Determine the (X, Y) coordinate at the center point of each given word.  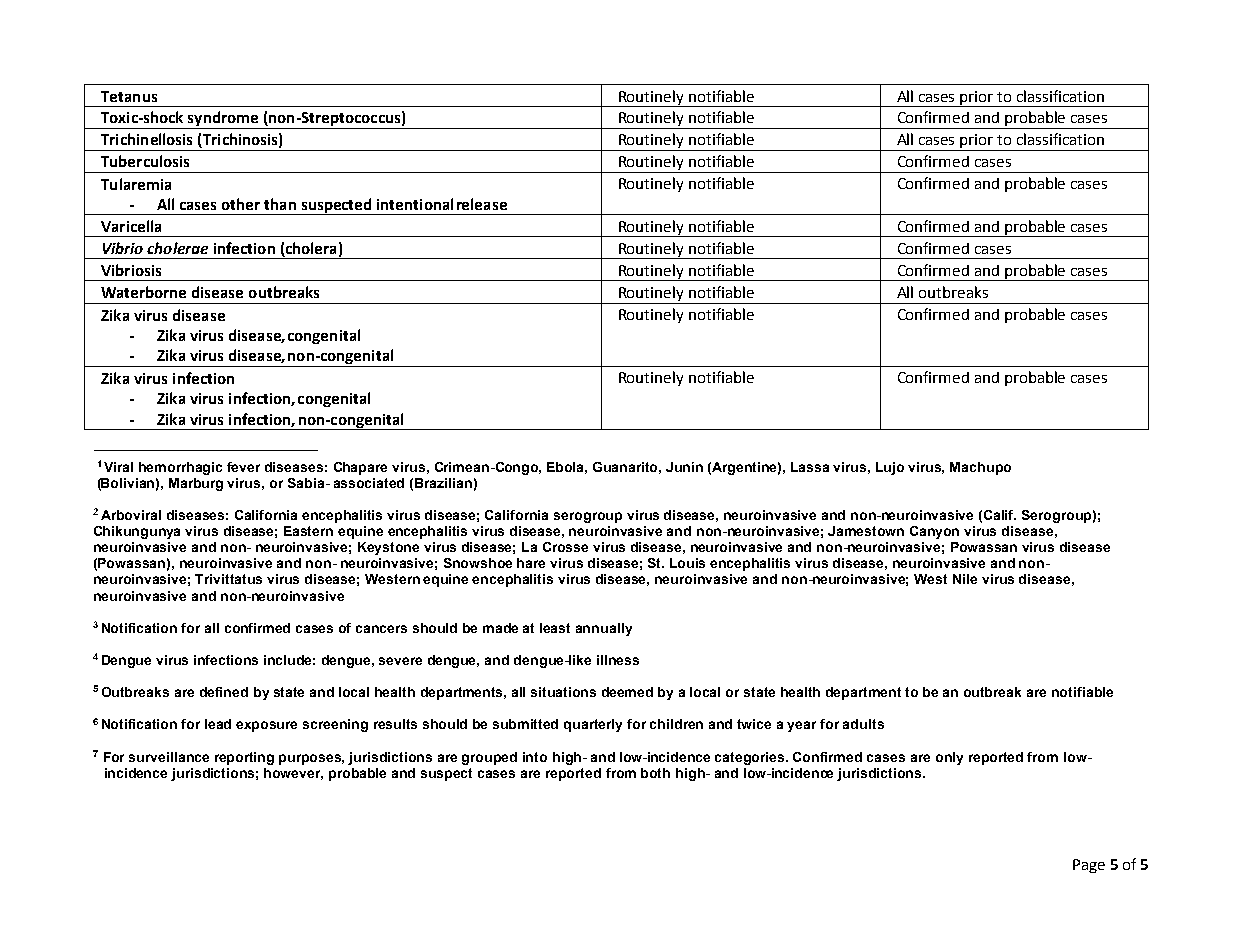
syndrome (223, 120)
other (241, 204)
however (293, 774)
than (280, 204)
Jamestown (866, 531)
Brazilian (443, 483)
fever (243, 467)
